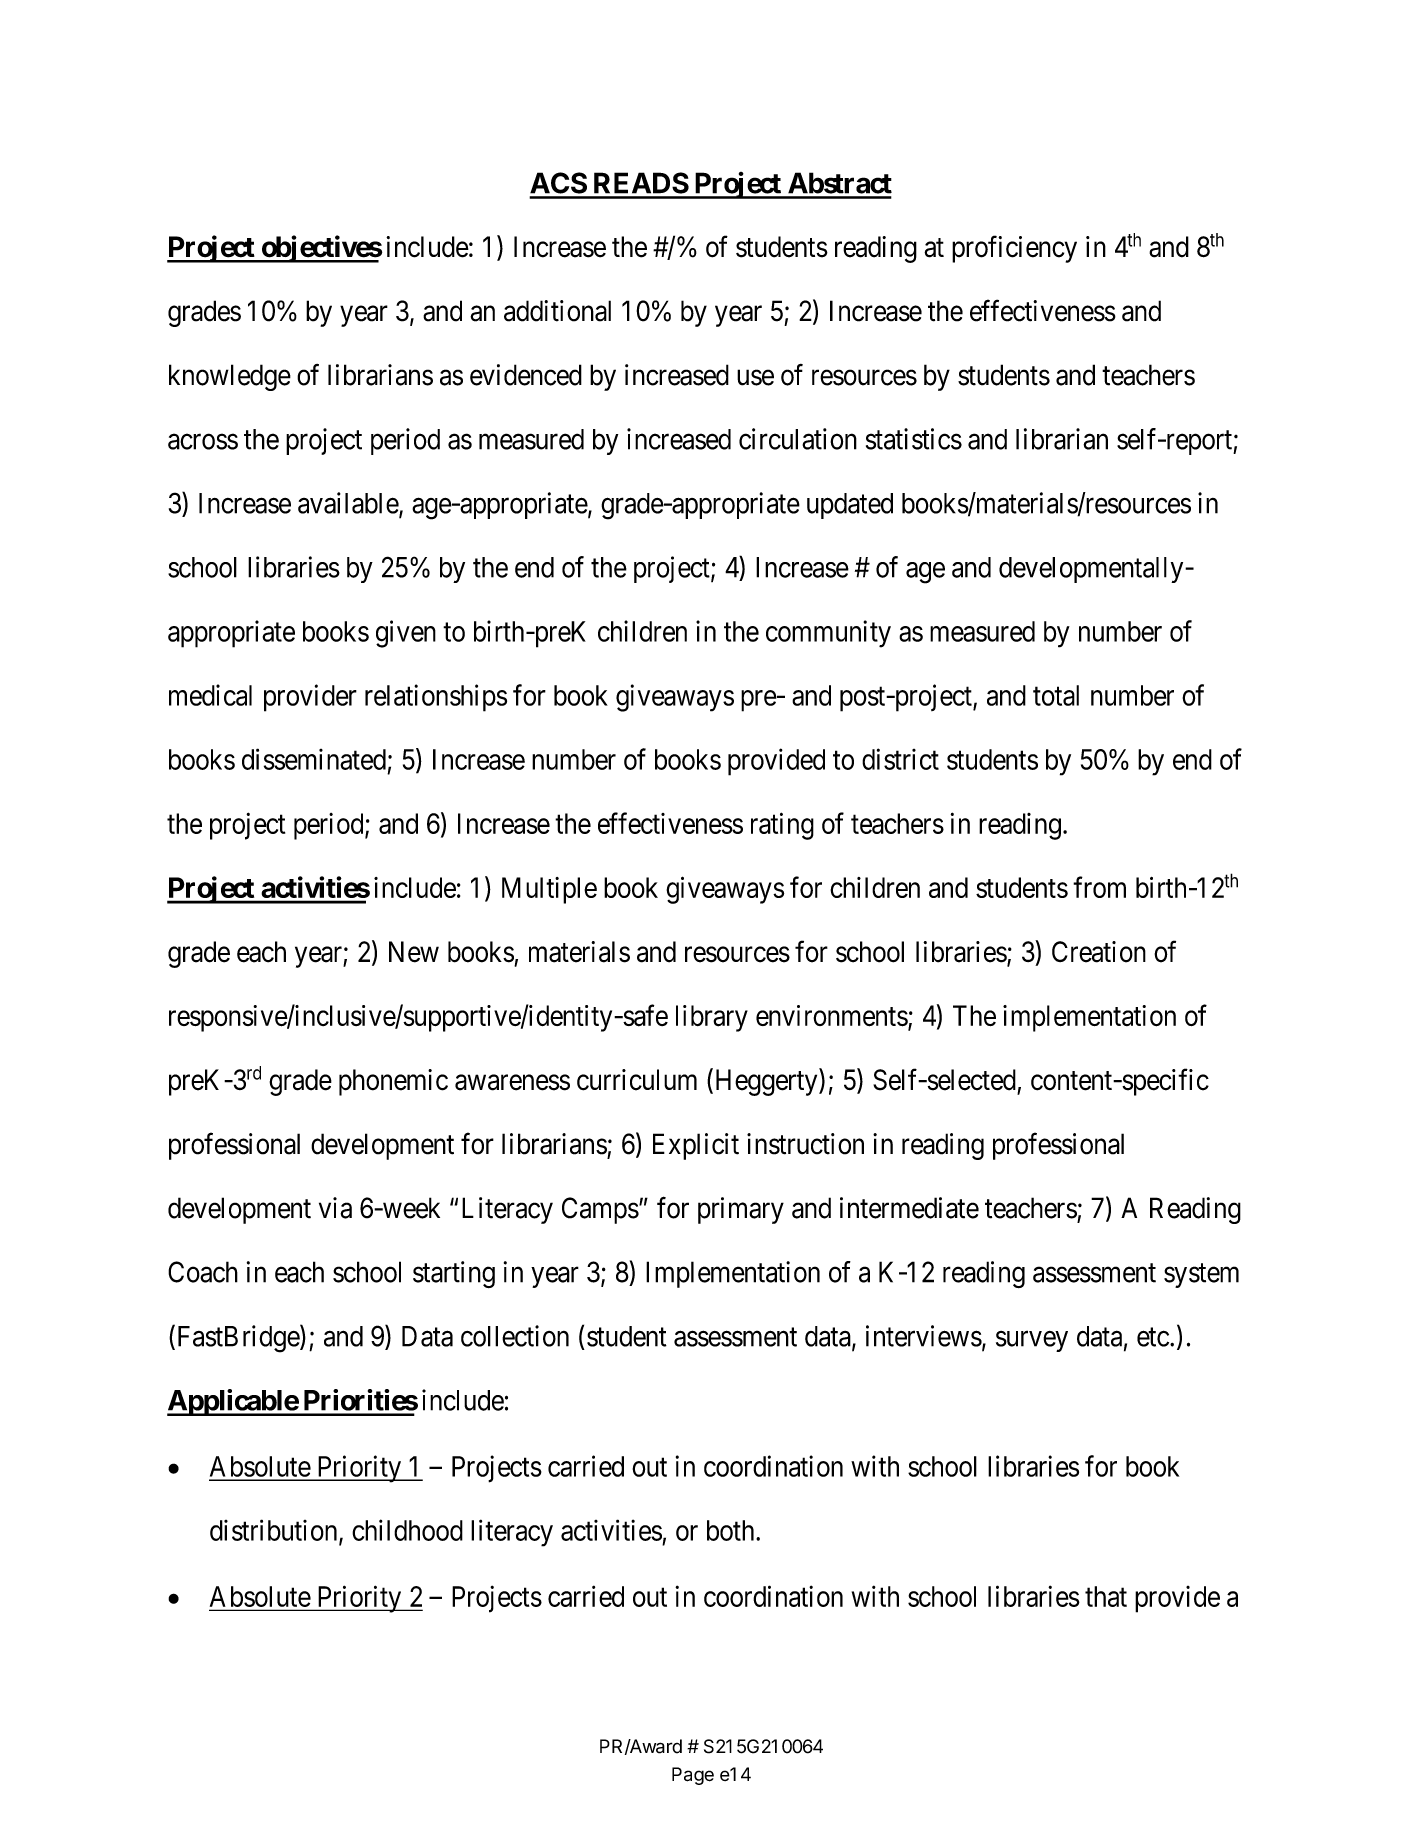  Describe the element at coordinates (755, 378) in the screenshot. I see `use` at that location.
